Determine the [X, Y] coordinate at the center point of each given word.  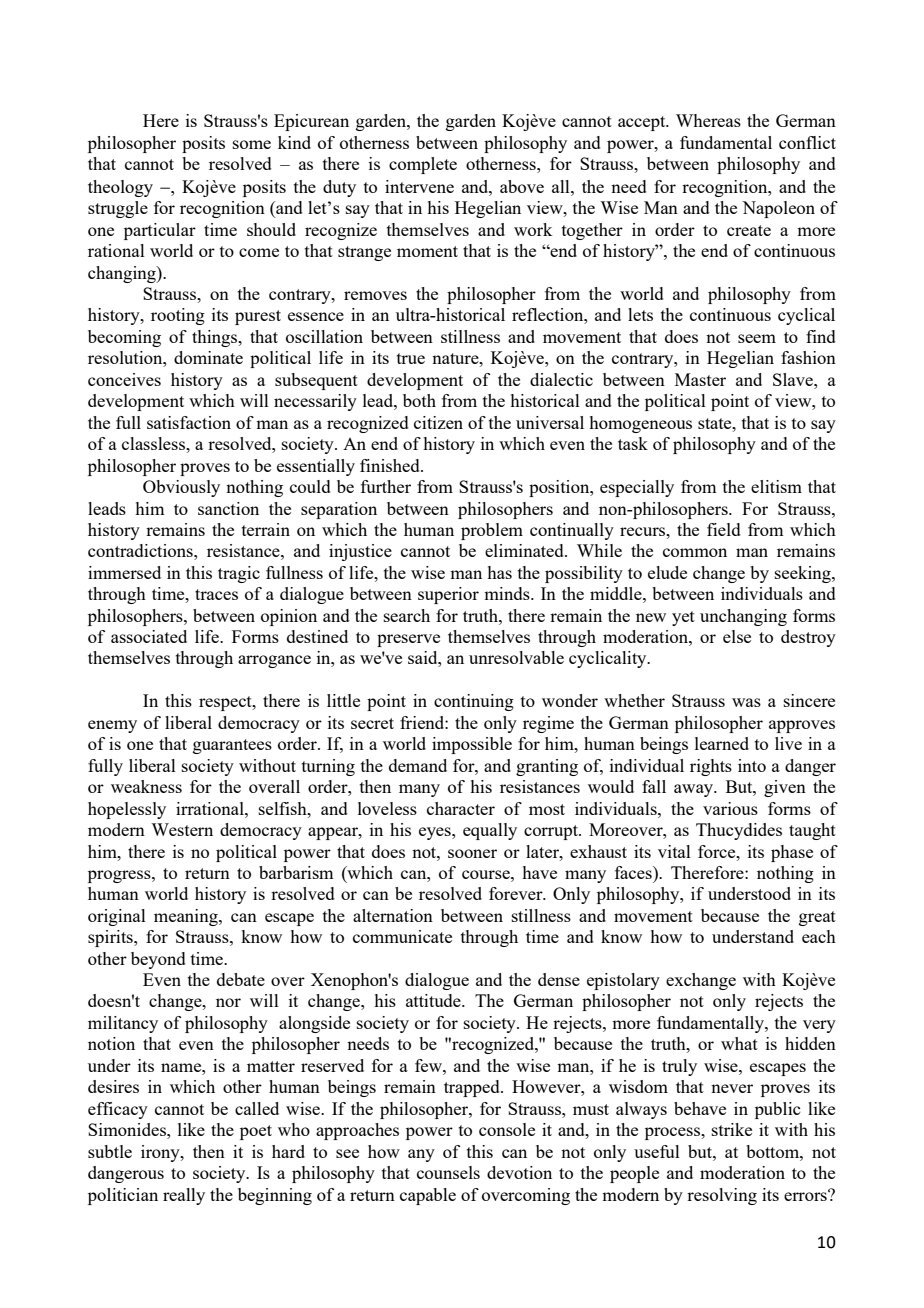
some [252, 144]
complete [423, 165]
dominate [208, 357]
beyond [158, 960]
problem [492, 531]
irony [161, 1153]
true [411, 358]
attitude [434, 1000]
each [819, 936]
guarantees [232, 746]
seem [757, 338]
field [724, 529]
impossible [472, 745]
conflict [807, 142]
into [752, 765]
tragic [239, 574]
